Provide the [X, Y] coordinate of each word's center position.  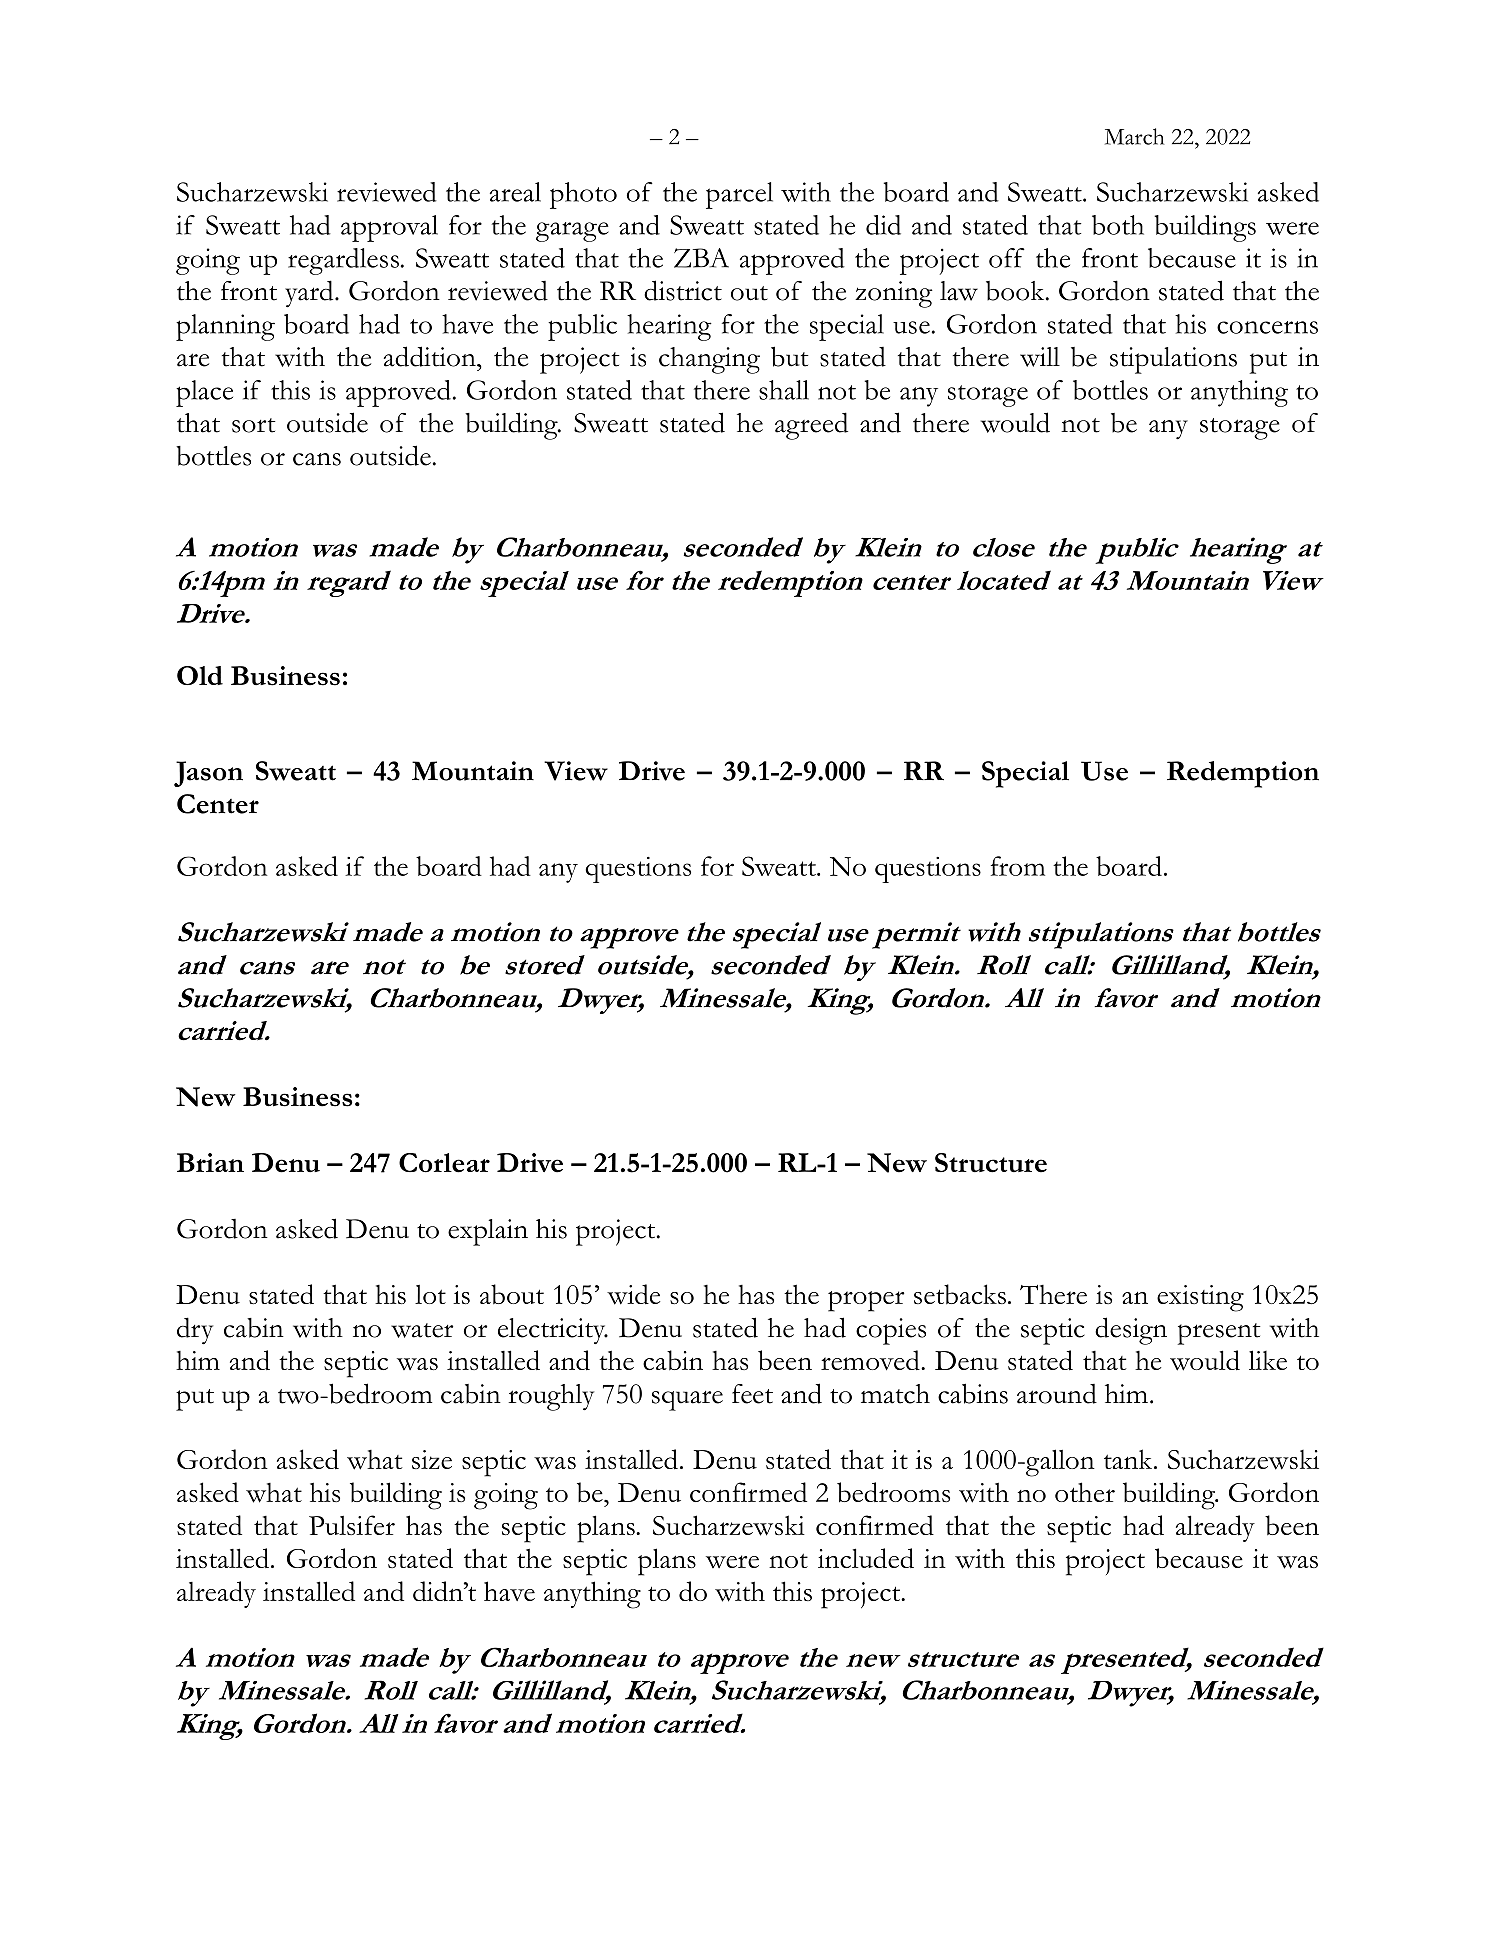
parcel [739, 195]
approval [389, 228]
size [432, 1459]
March [1134, 136]
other [1085, 1492]
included [866, 1558]
